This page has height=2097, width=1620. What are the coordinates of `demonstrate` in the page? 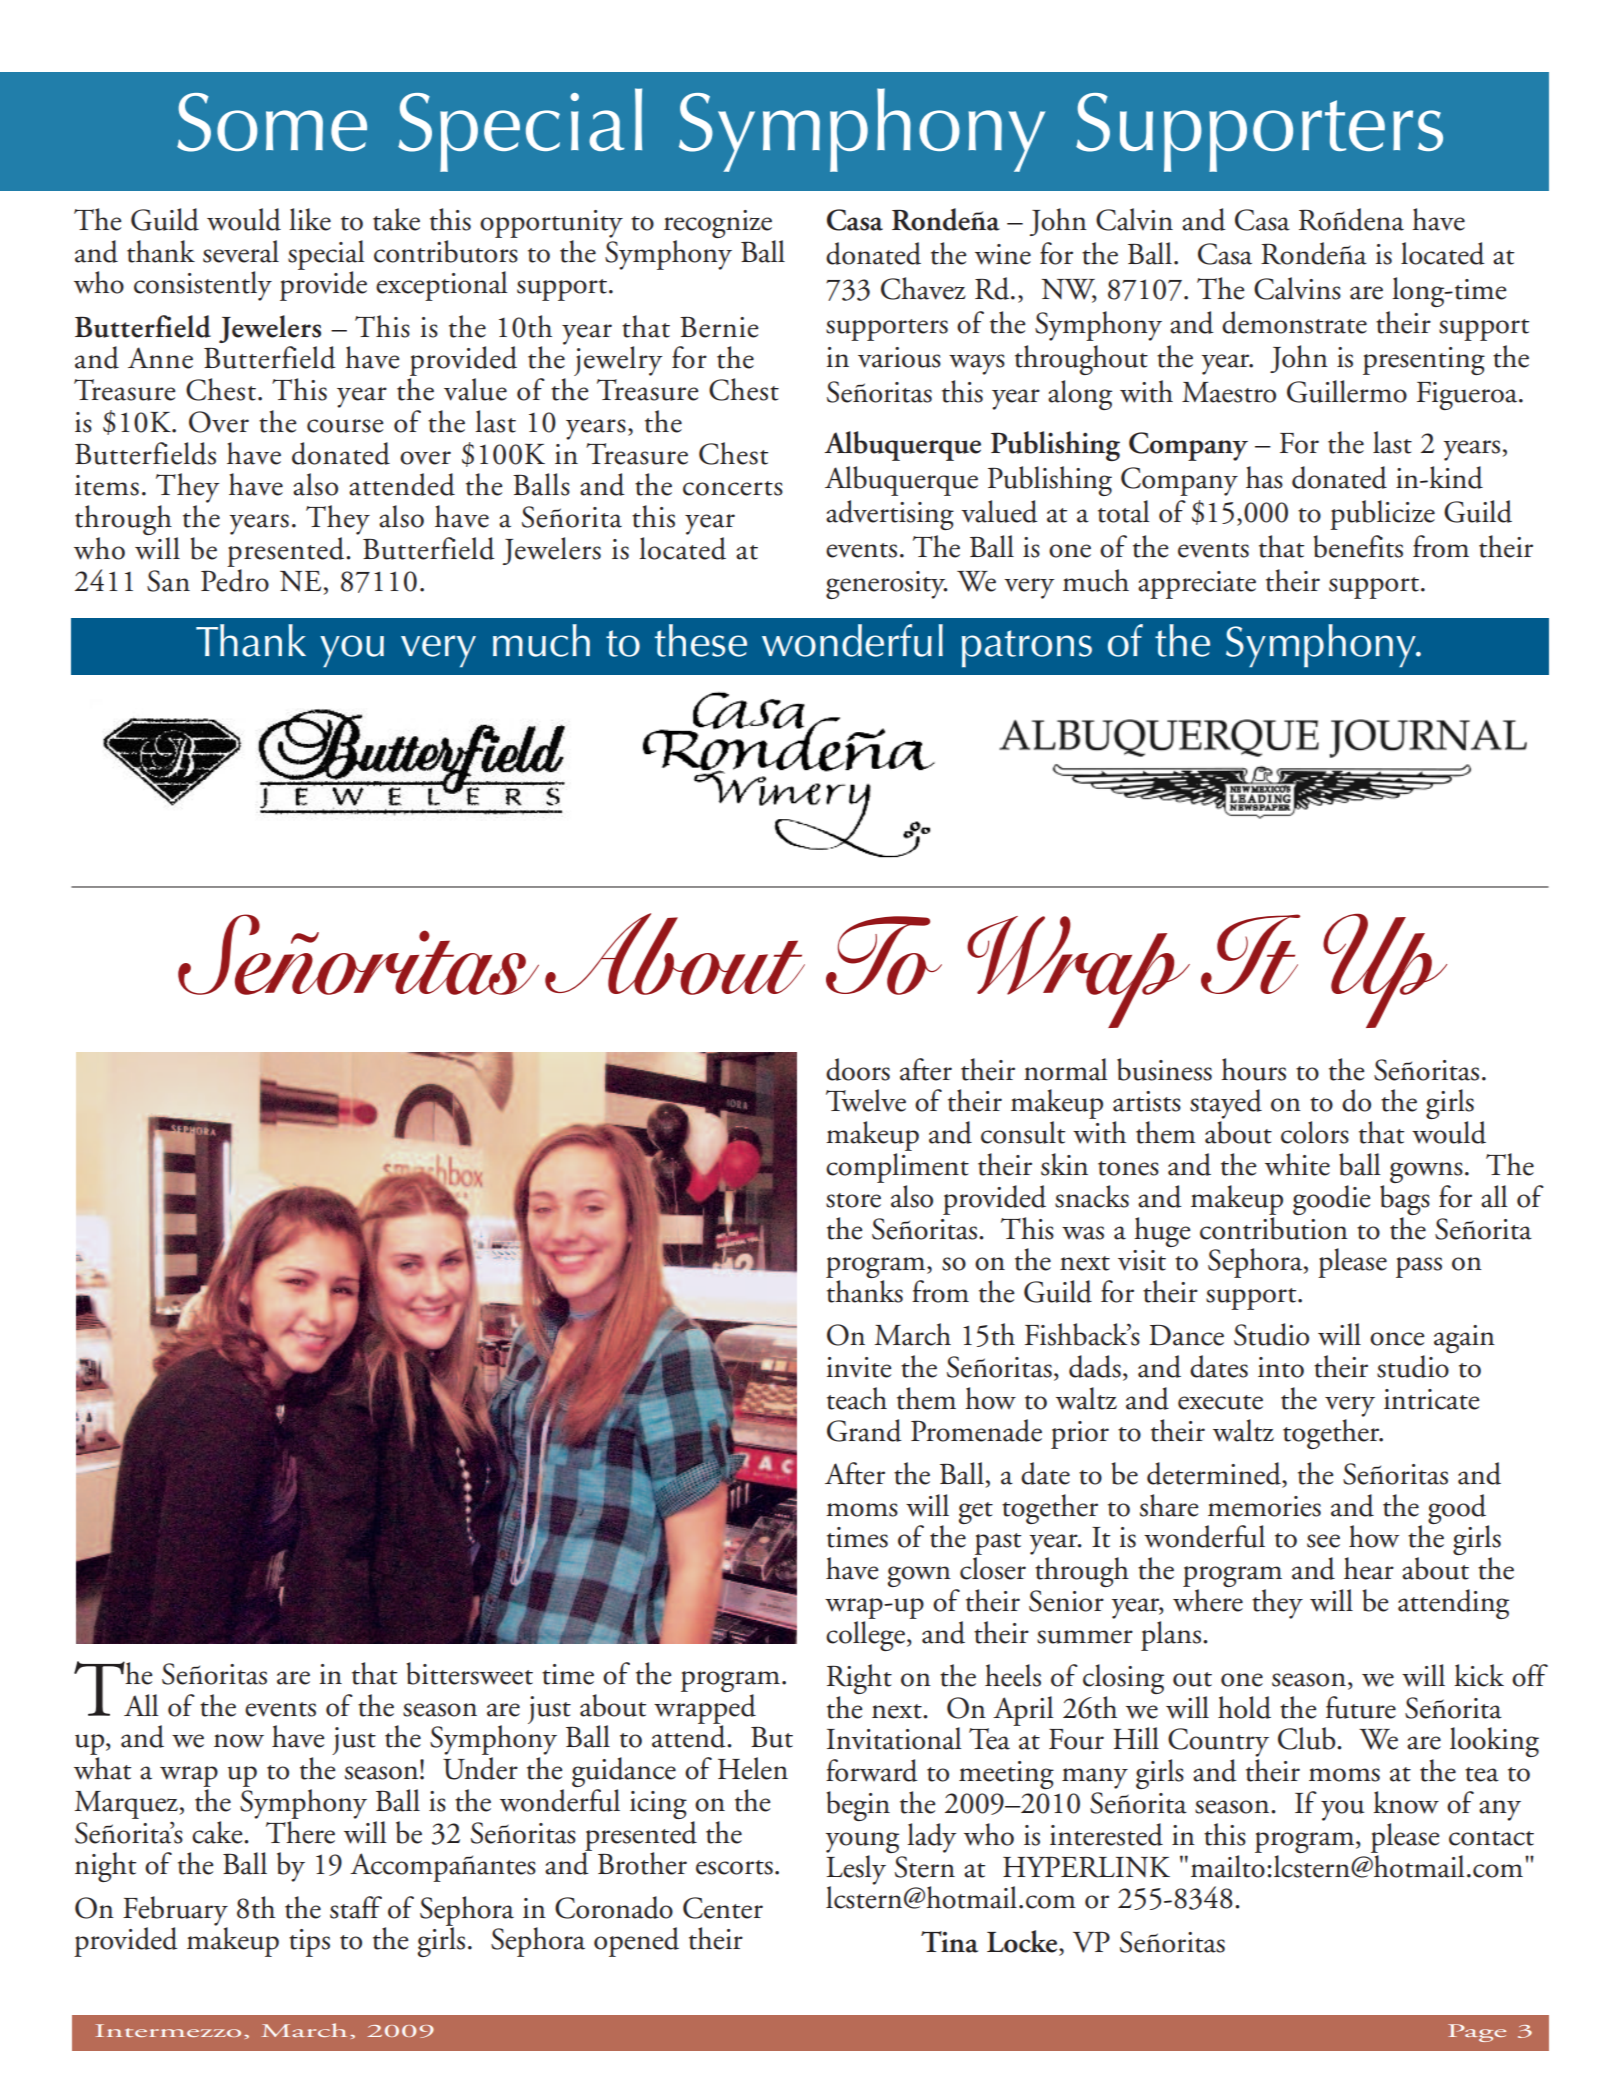 It's located at (1294, 322).
